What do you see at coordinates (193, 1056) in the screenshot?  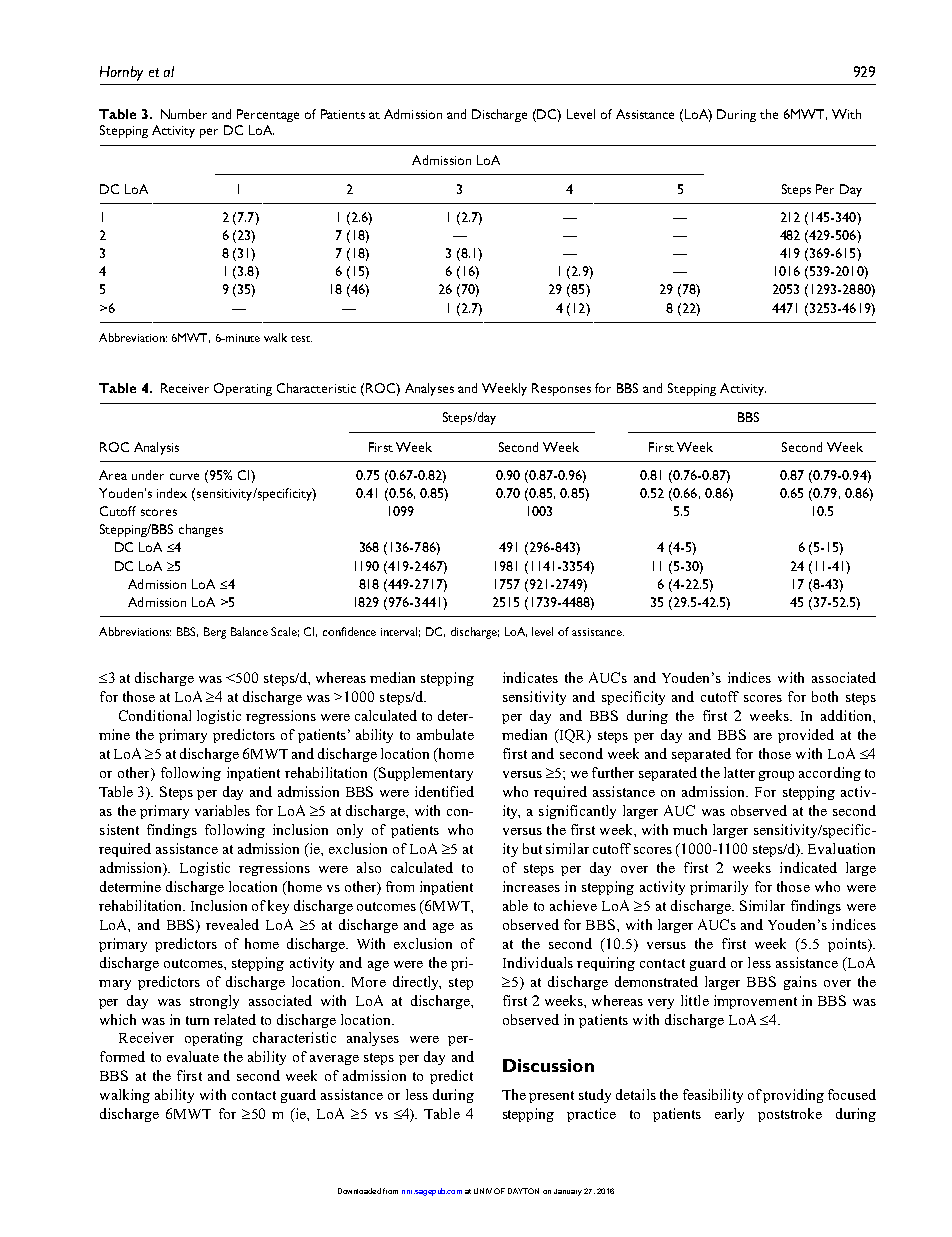 I see `evaluate` at bounding box center [193, 1056].
